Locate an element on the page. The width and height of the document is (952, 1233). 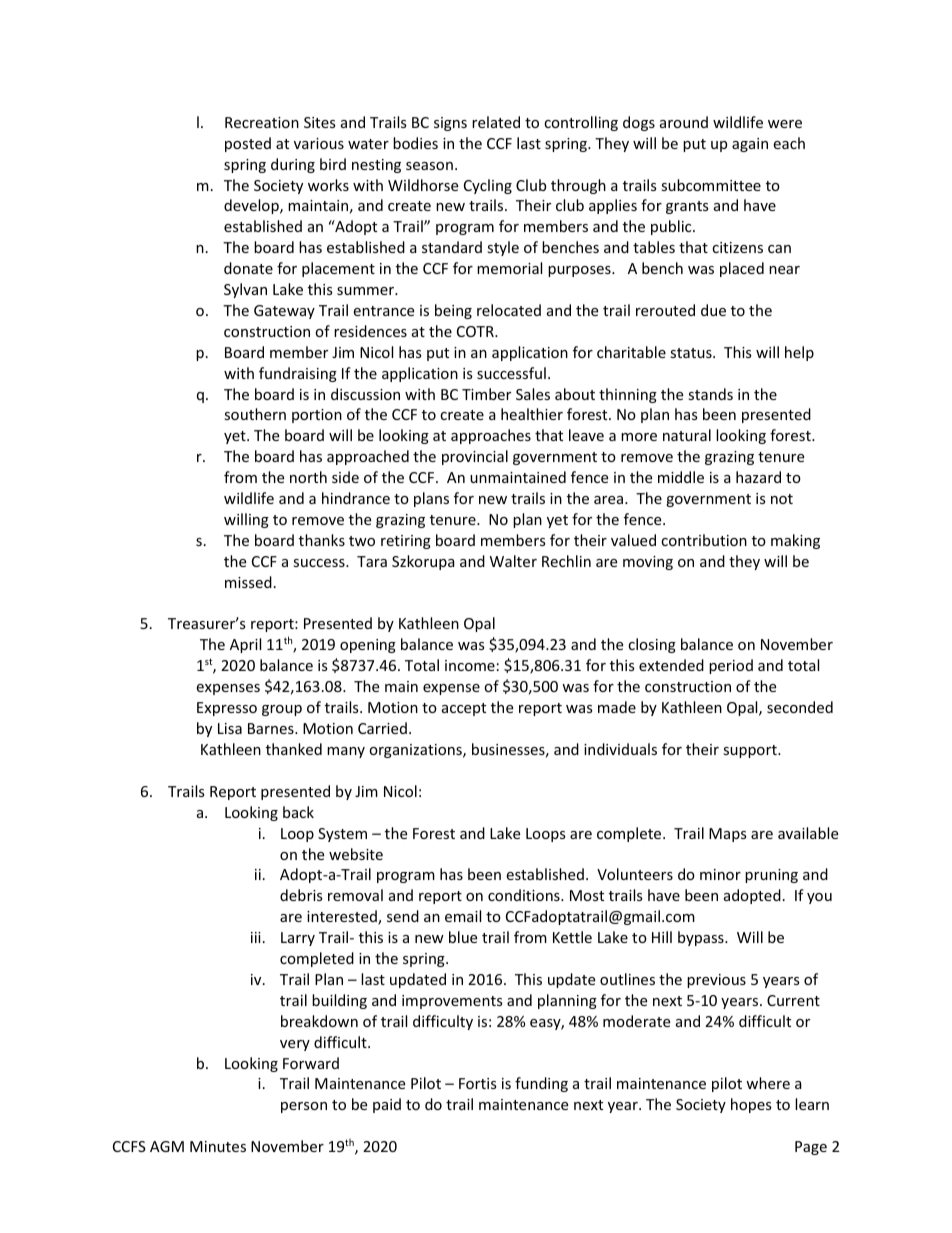
again is located at coordinates (750, 145).
